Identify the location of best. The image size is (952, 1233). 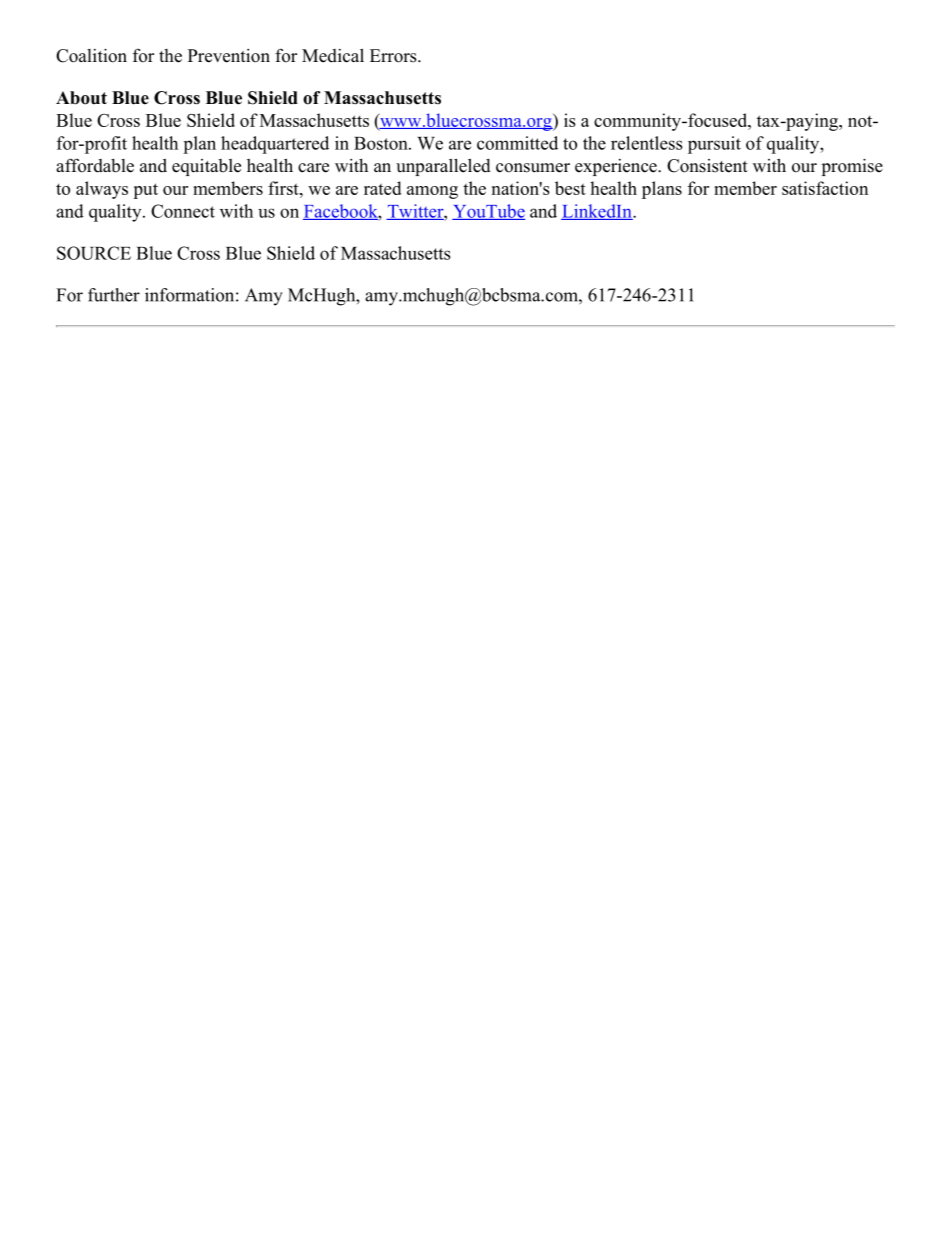
(570, 188).
